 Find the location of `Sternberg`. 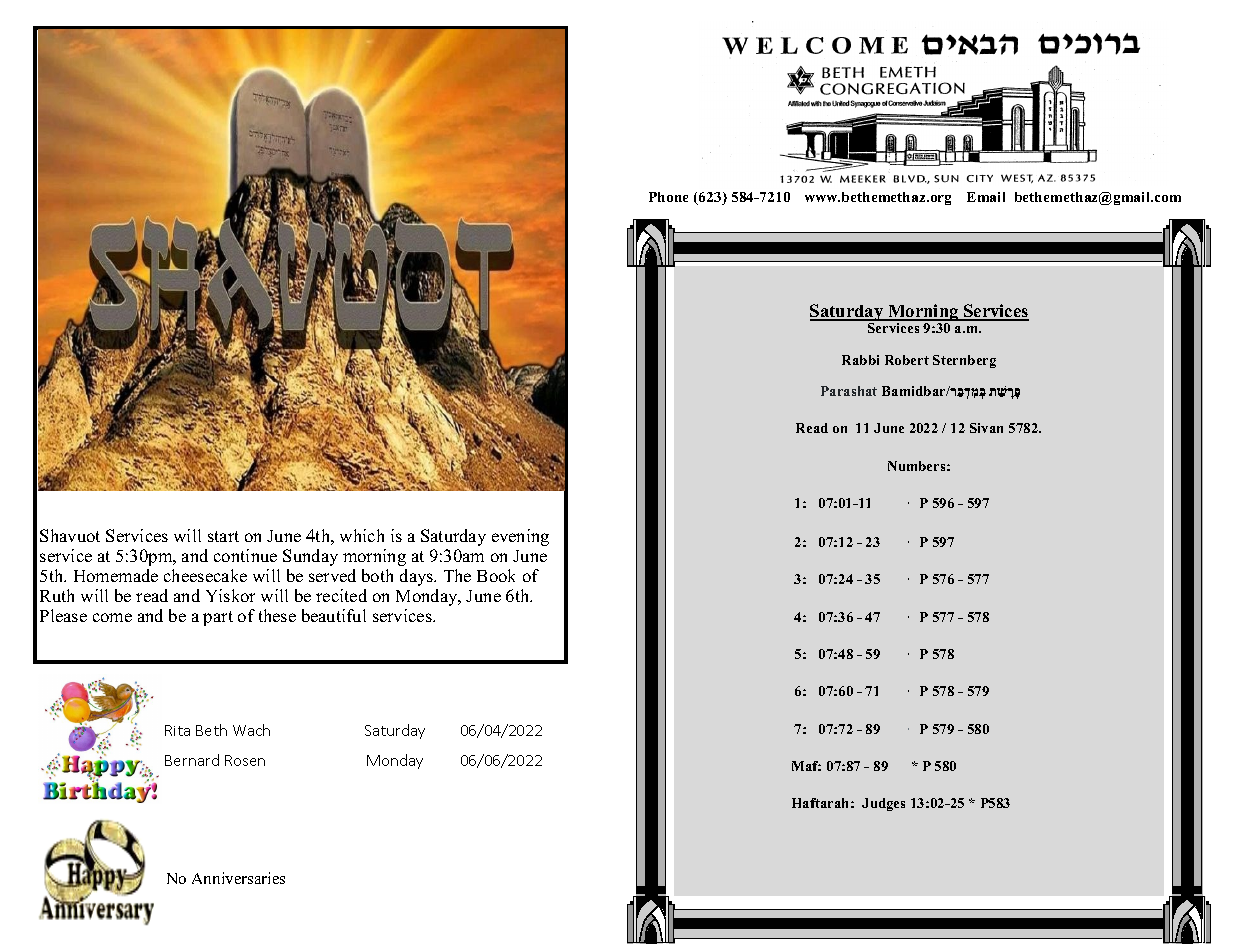

Sternberg is located at coordinates (964, 361).
